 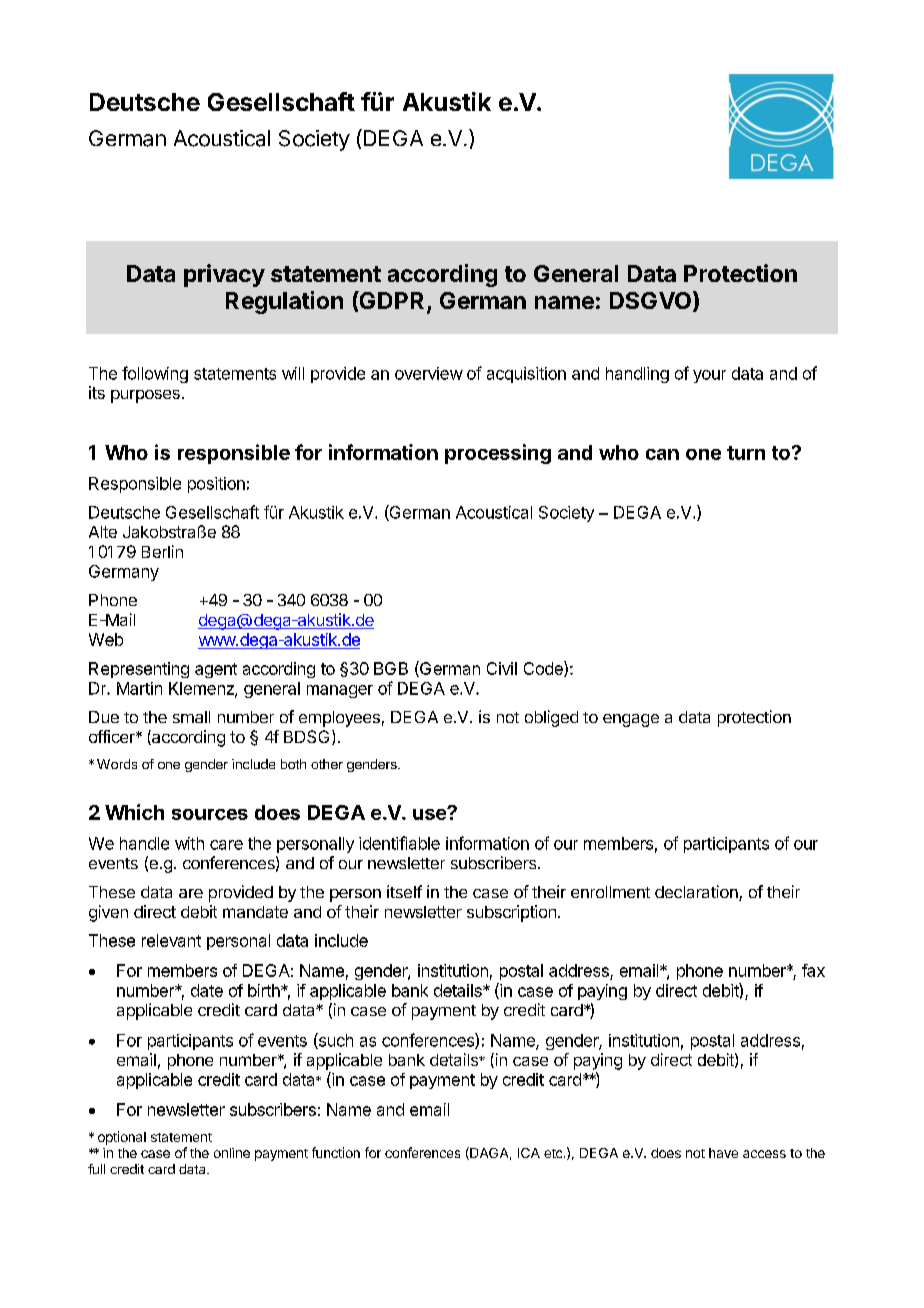 I want to click on privacy, so click(x=224, y=275).
